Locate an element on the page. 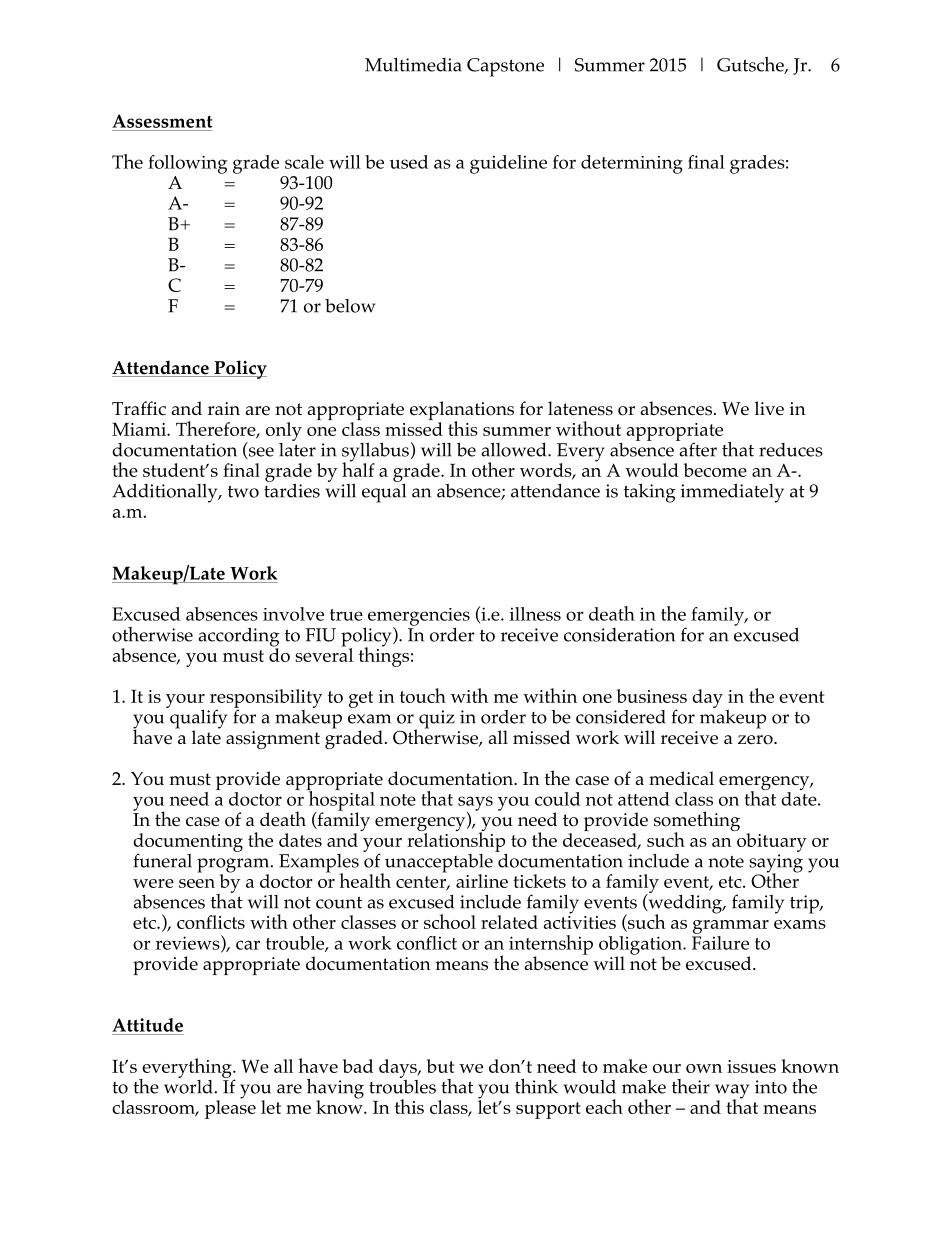 This document has height=1233, width=952. determining is located at coordinates (632, 164).
